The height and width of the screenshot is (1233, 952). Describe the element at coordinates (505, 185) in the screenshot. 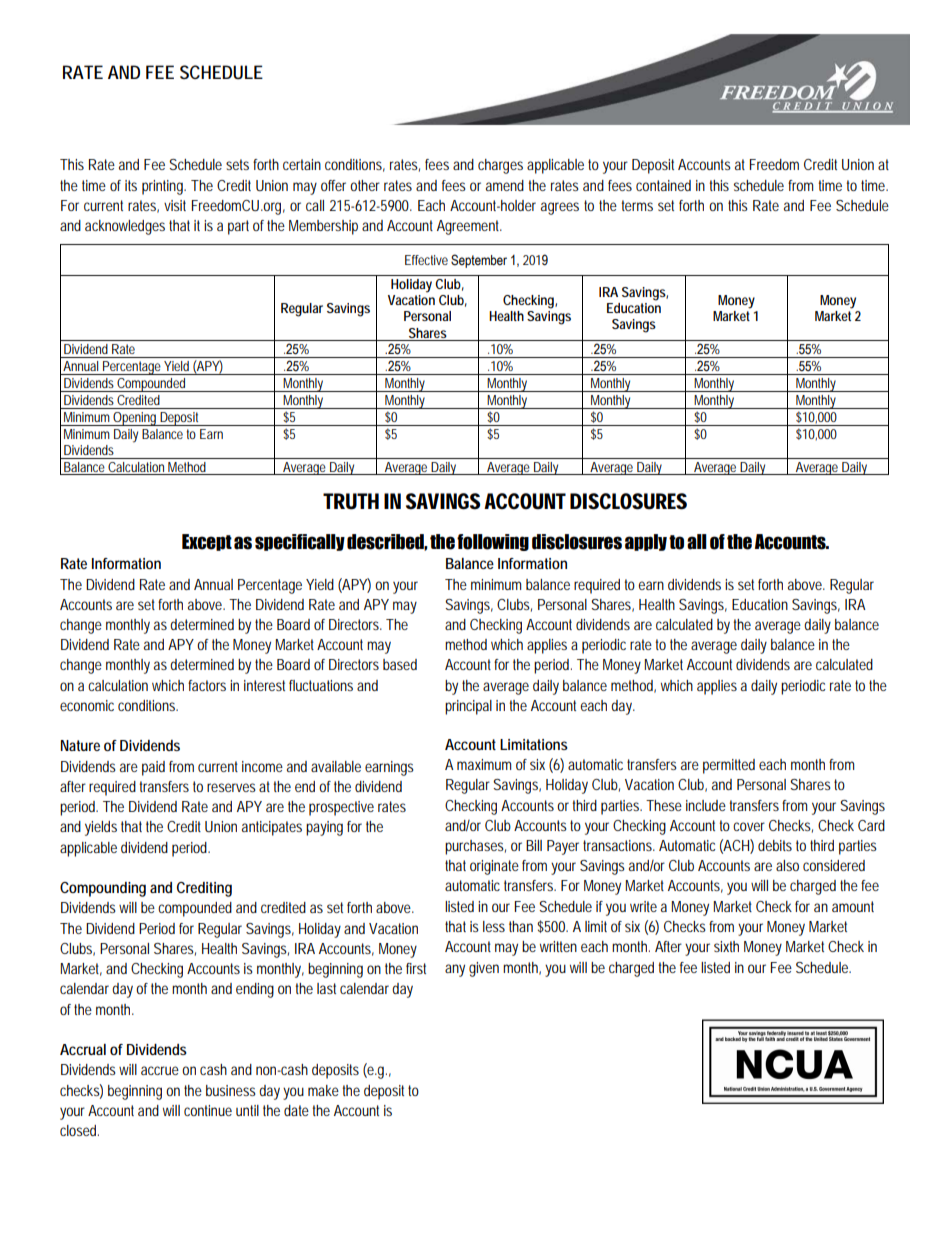

I see `amend` at that location.
